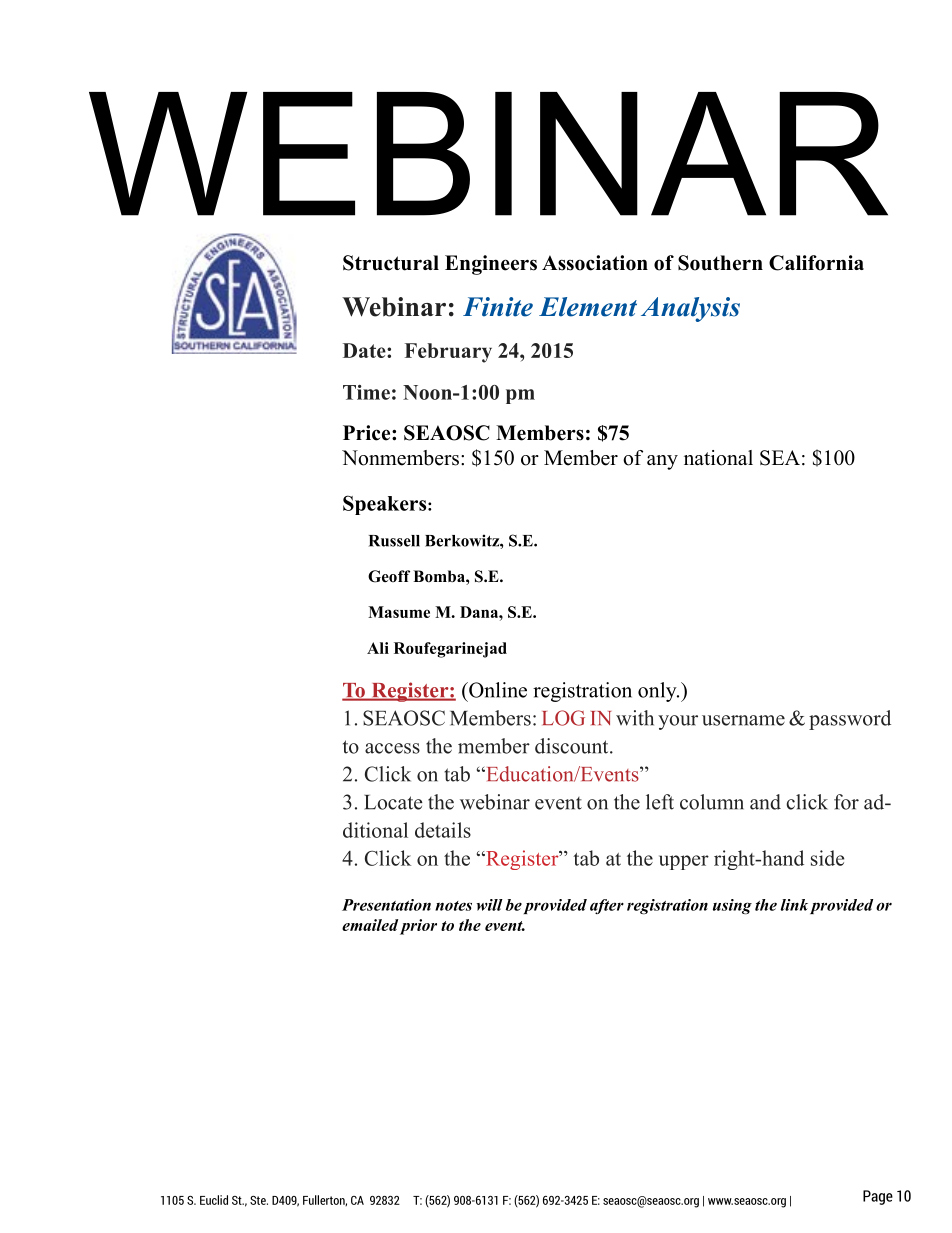  Describe the element at coordinates (816, 263) in the document. I see `California` at that location.
